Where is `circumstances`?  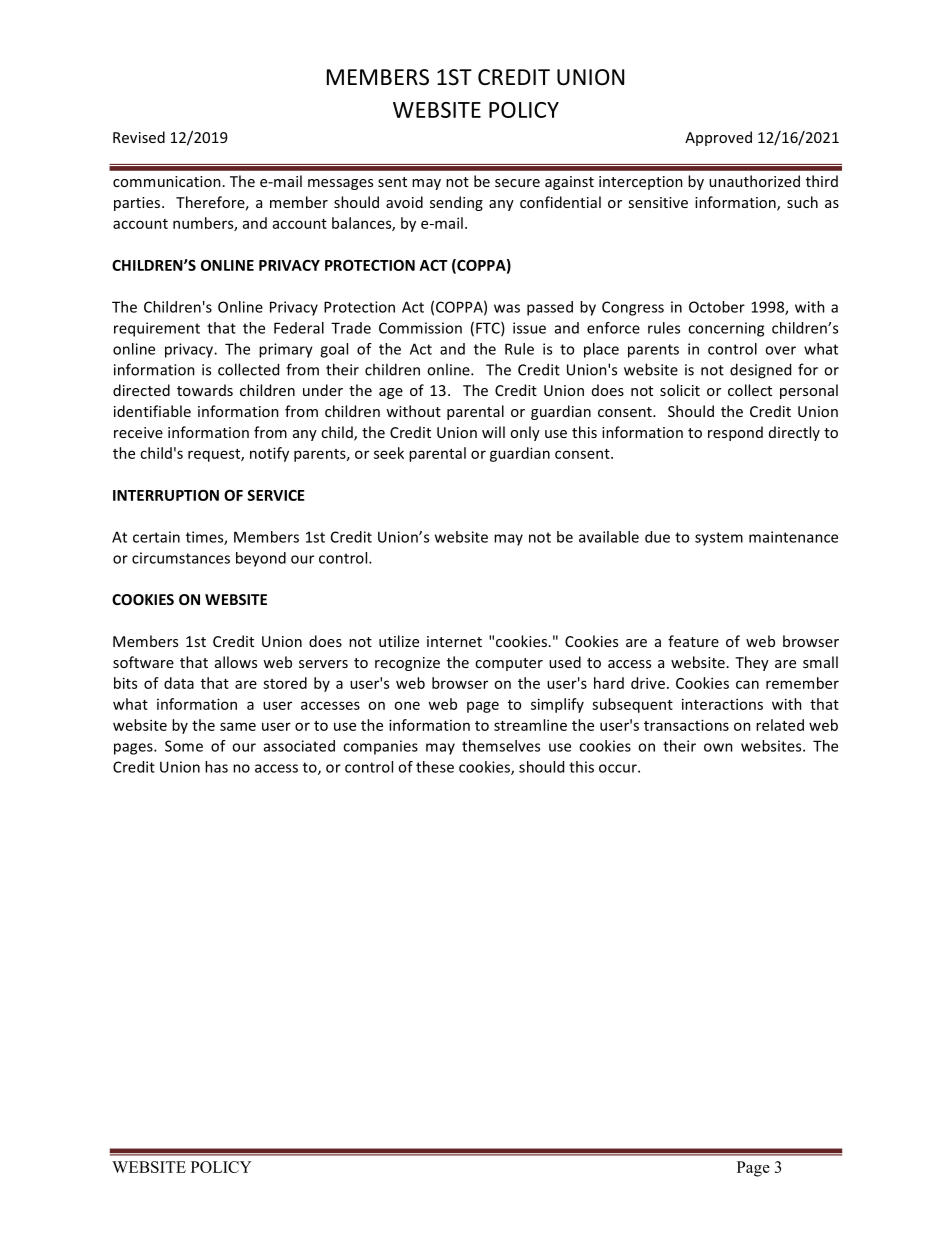
circumstances is located at coordinates (181, 558).
